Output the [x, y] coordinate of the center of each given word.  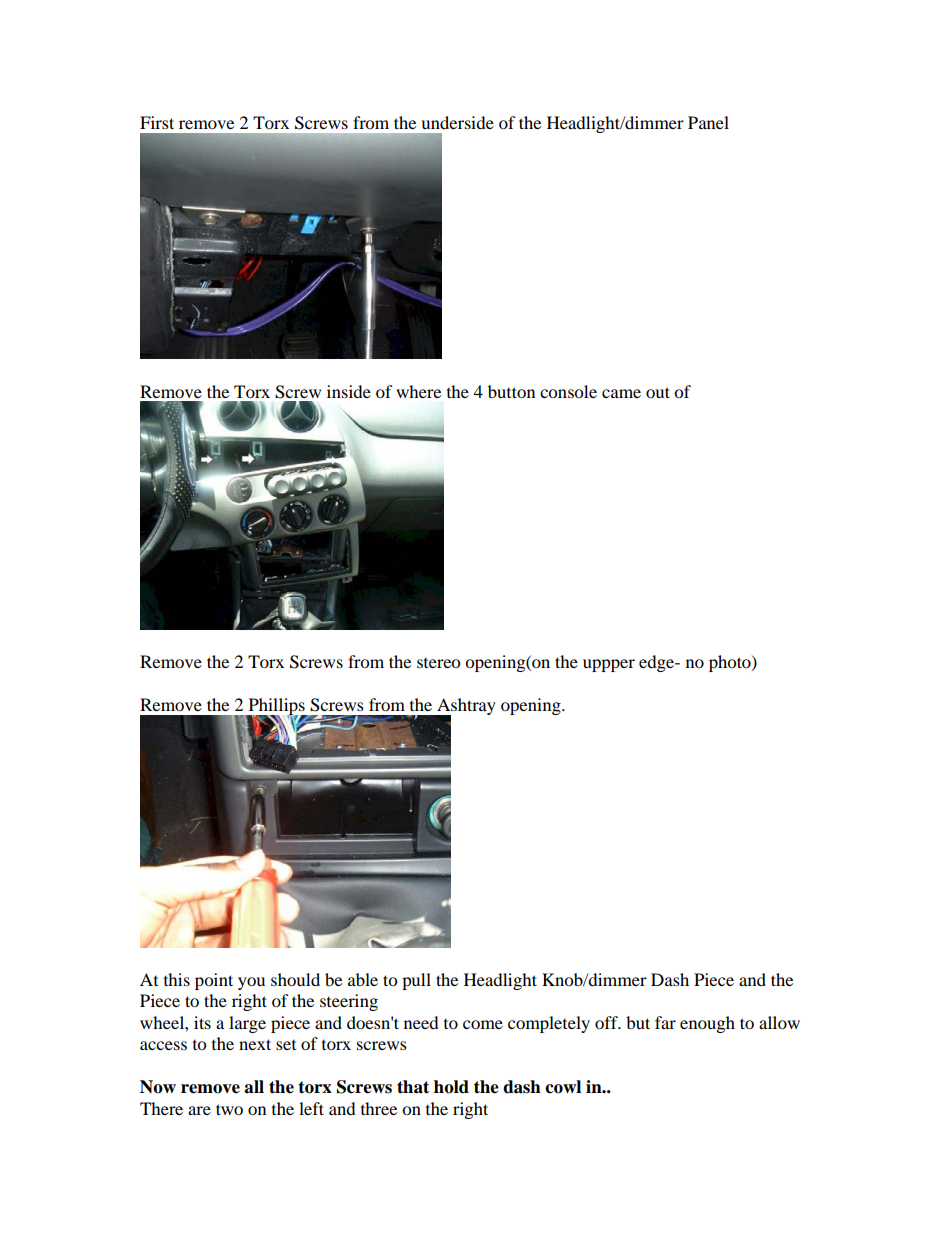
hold [451, 1087]
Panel [708, 122]
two [229, 1109]
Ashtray [465, 708]
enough [707, 1024]
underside [457, 122]
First [157, 122]
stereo [438, 663]
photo [731, 663]
